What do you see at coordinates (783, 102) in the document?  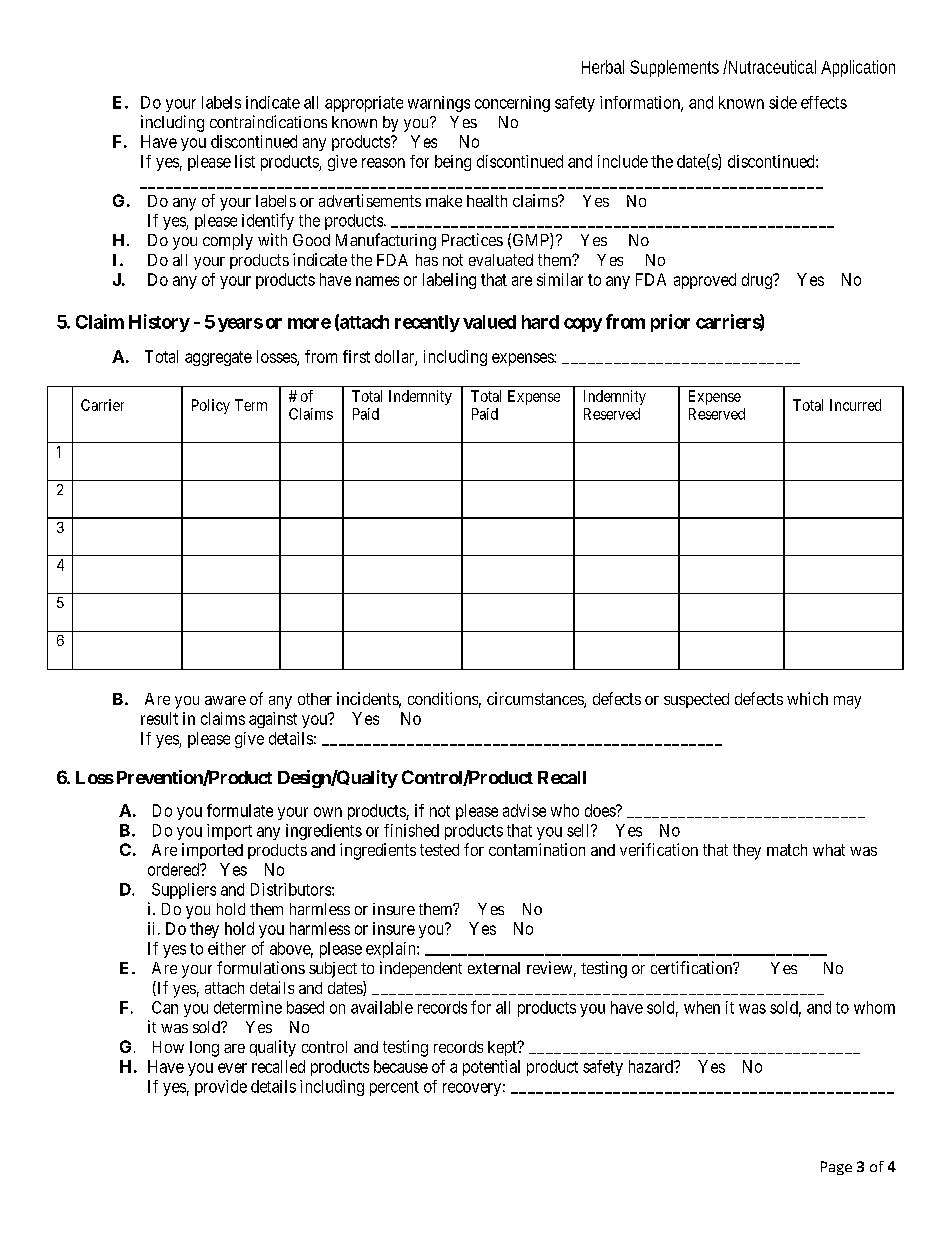 I see `side` at bounding box center [783, 102].
